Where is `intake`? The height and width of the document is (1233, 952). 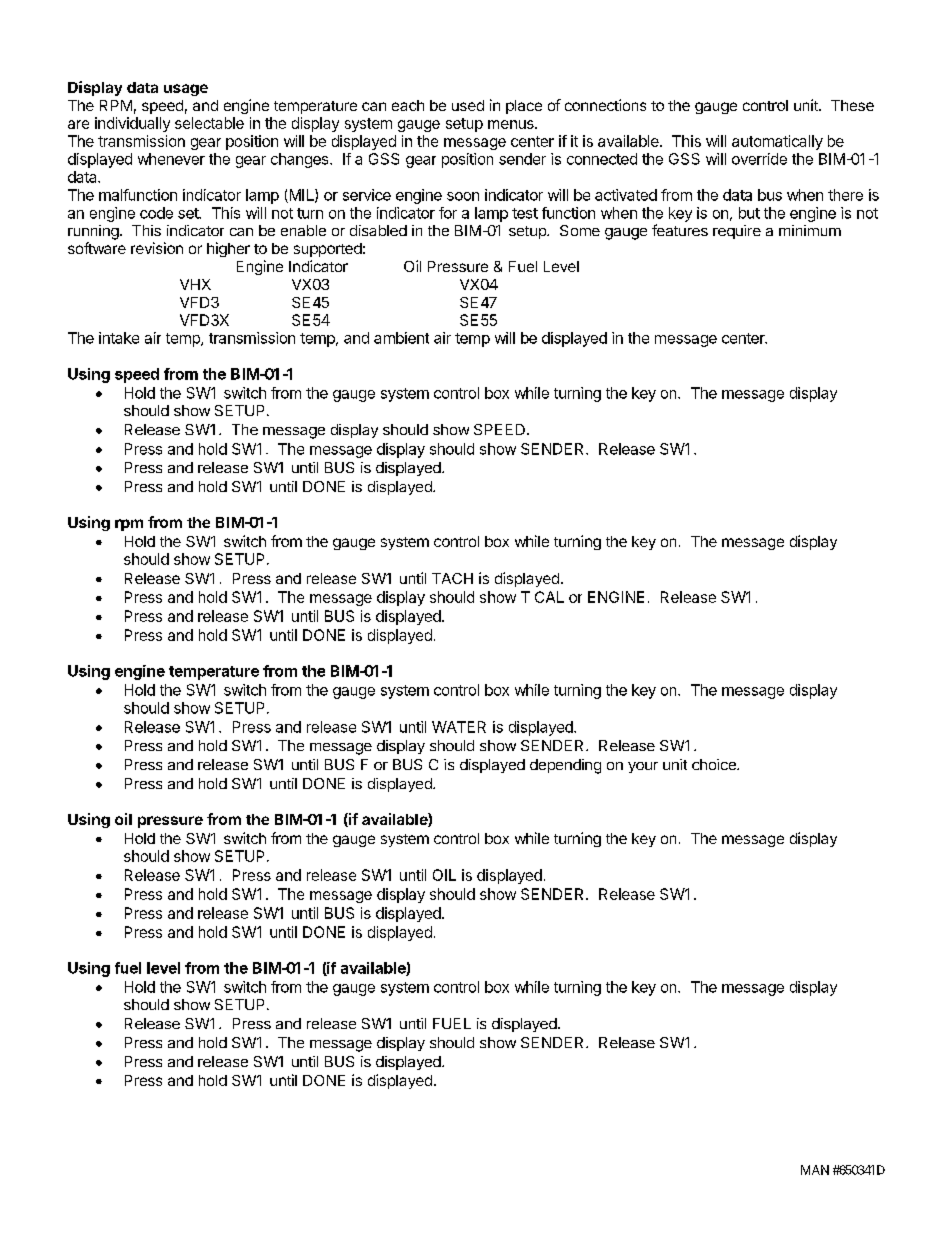
intake is located at coordinates (119, 338).
